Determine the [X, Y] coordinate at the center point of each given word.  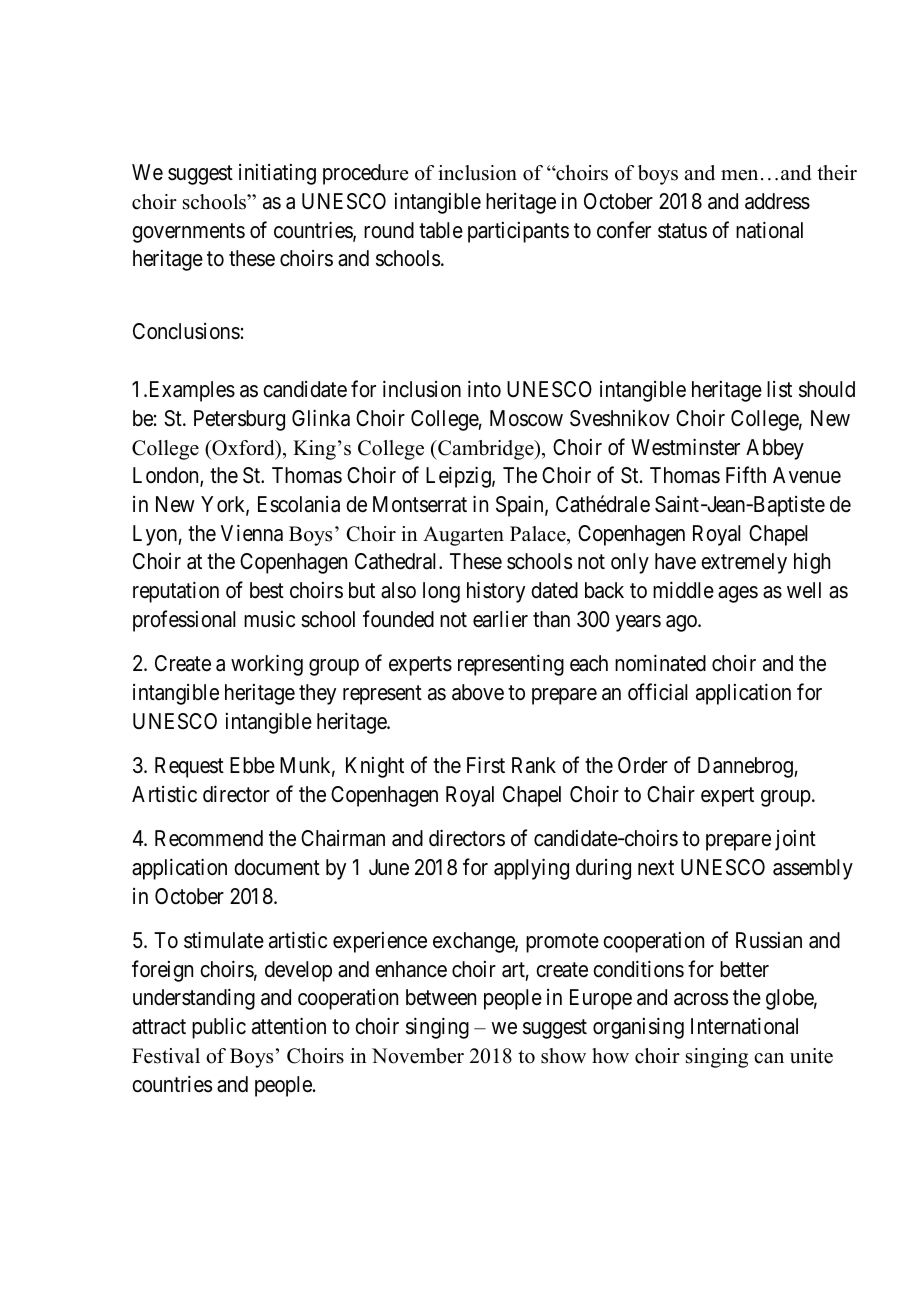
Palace [539, 534]
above [478, 692]
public [219, 1028]
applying [531, 869]
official [657, 692]
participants [518, 232]
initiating [277, 174]
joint [795, 840]
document [277, 867]
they [317, 694]
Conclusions [186, 331]
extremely [744, 563]
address [777, 201]
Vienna [252, 533]
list [779, 389]
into [484, 389]
